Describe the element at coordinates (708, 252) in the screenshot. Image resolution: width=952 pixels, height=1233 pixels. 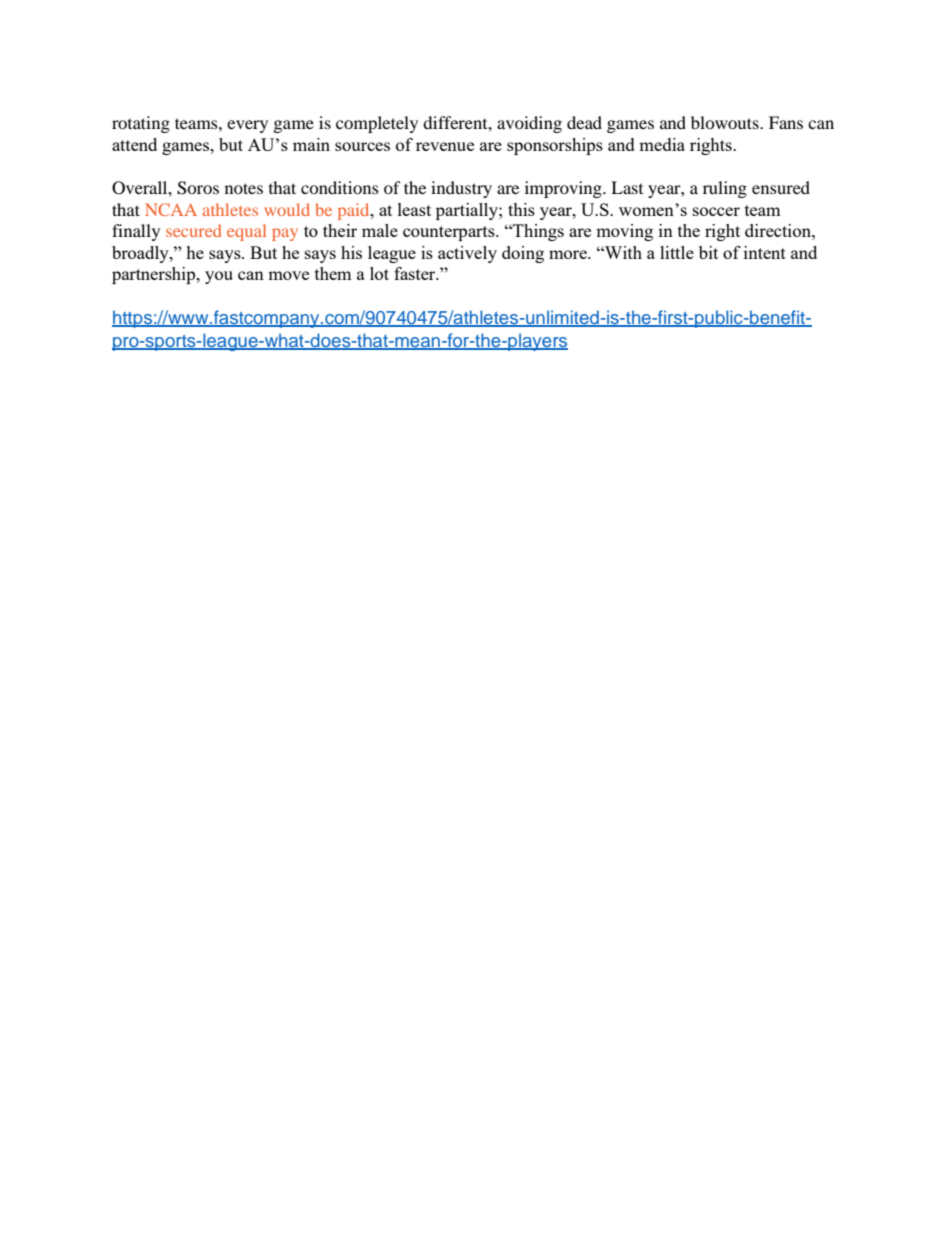
I see `bit` at that location.
